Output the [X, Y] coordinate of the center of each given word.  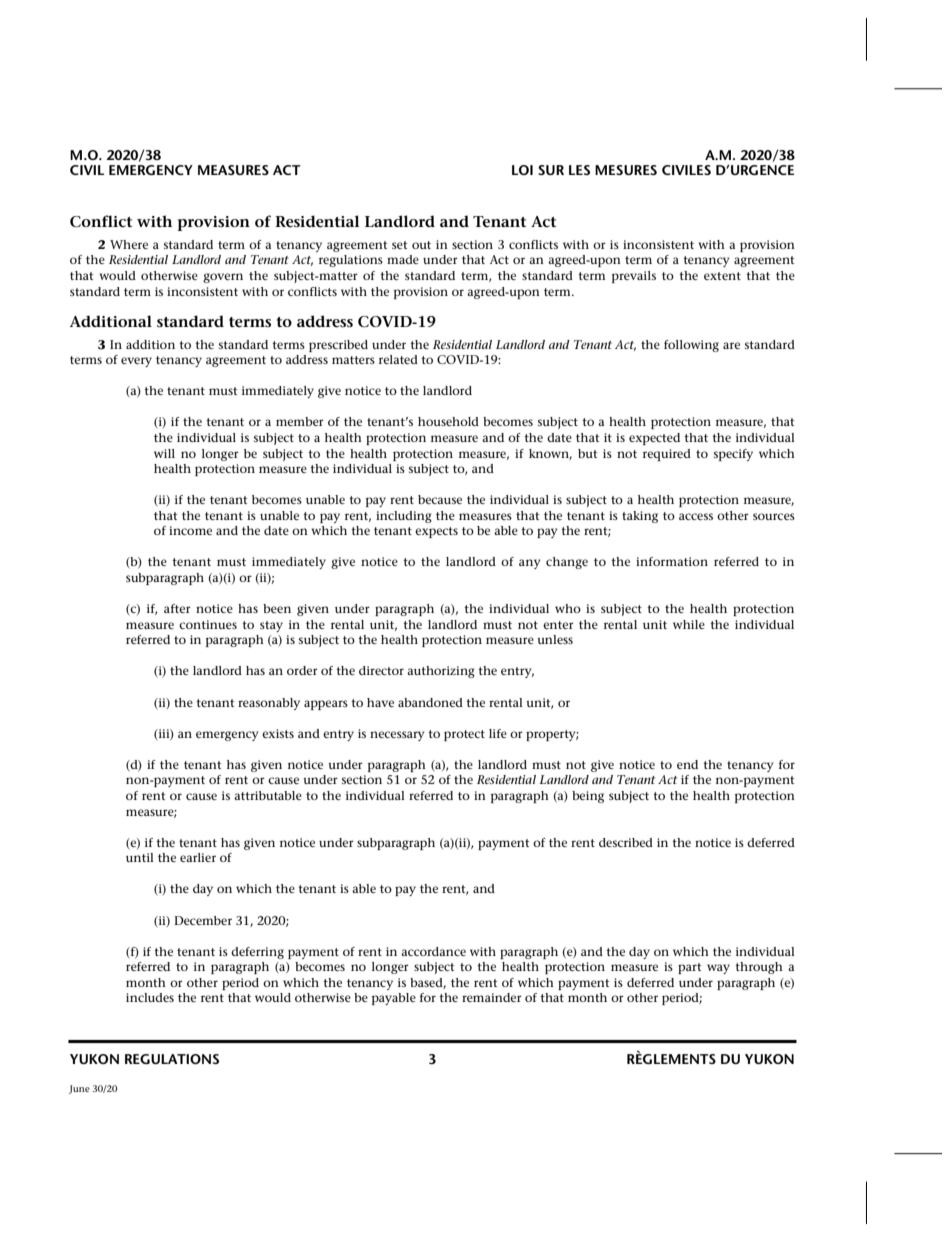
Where [129, 244]
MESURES [626, 170]
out [421, 245]
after [177, 608]
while [689, 624]
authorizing [441, 672]
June [79, 1089]
